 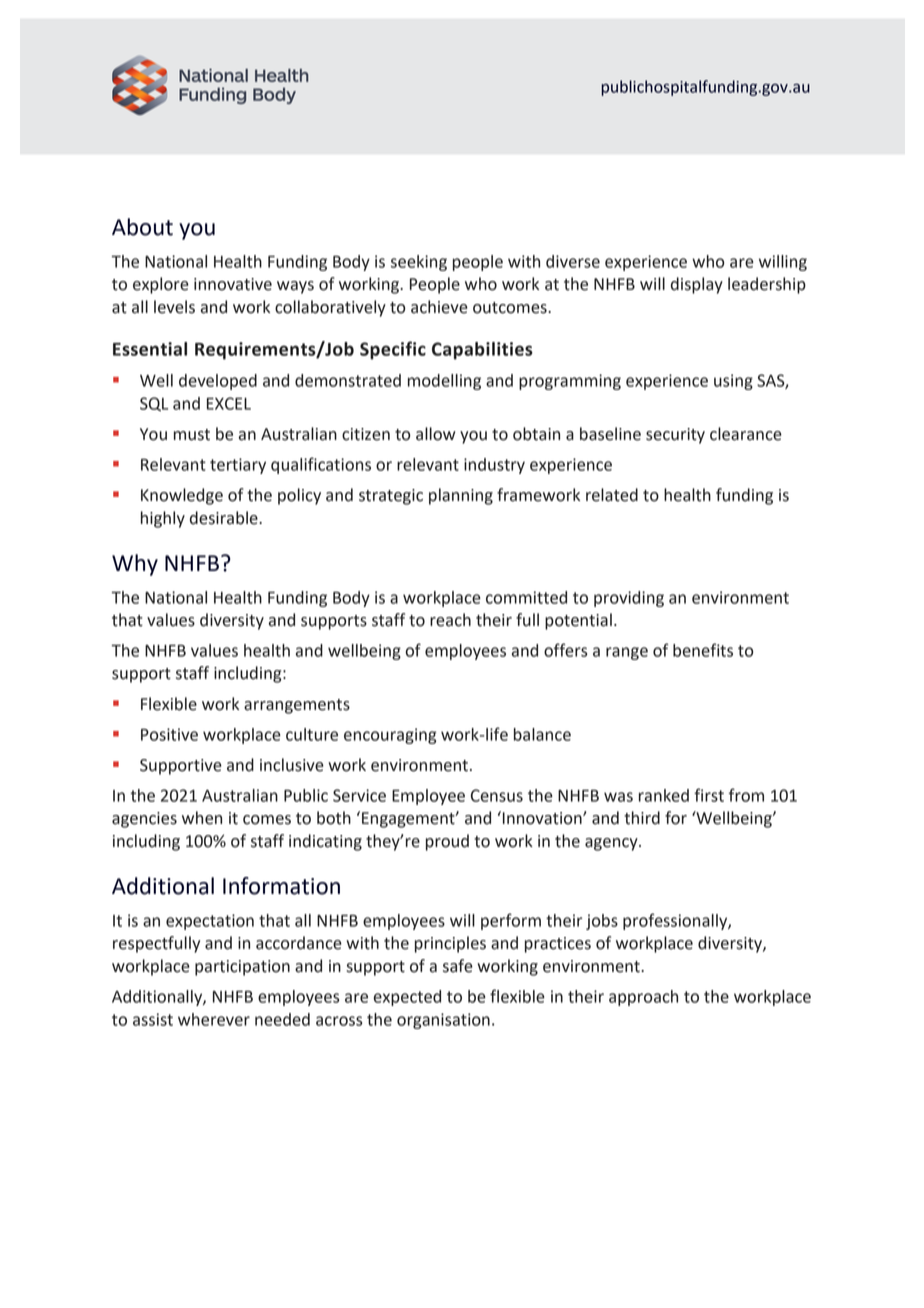 I want to click on must, so click(x=192, y=435).
